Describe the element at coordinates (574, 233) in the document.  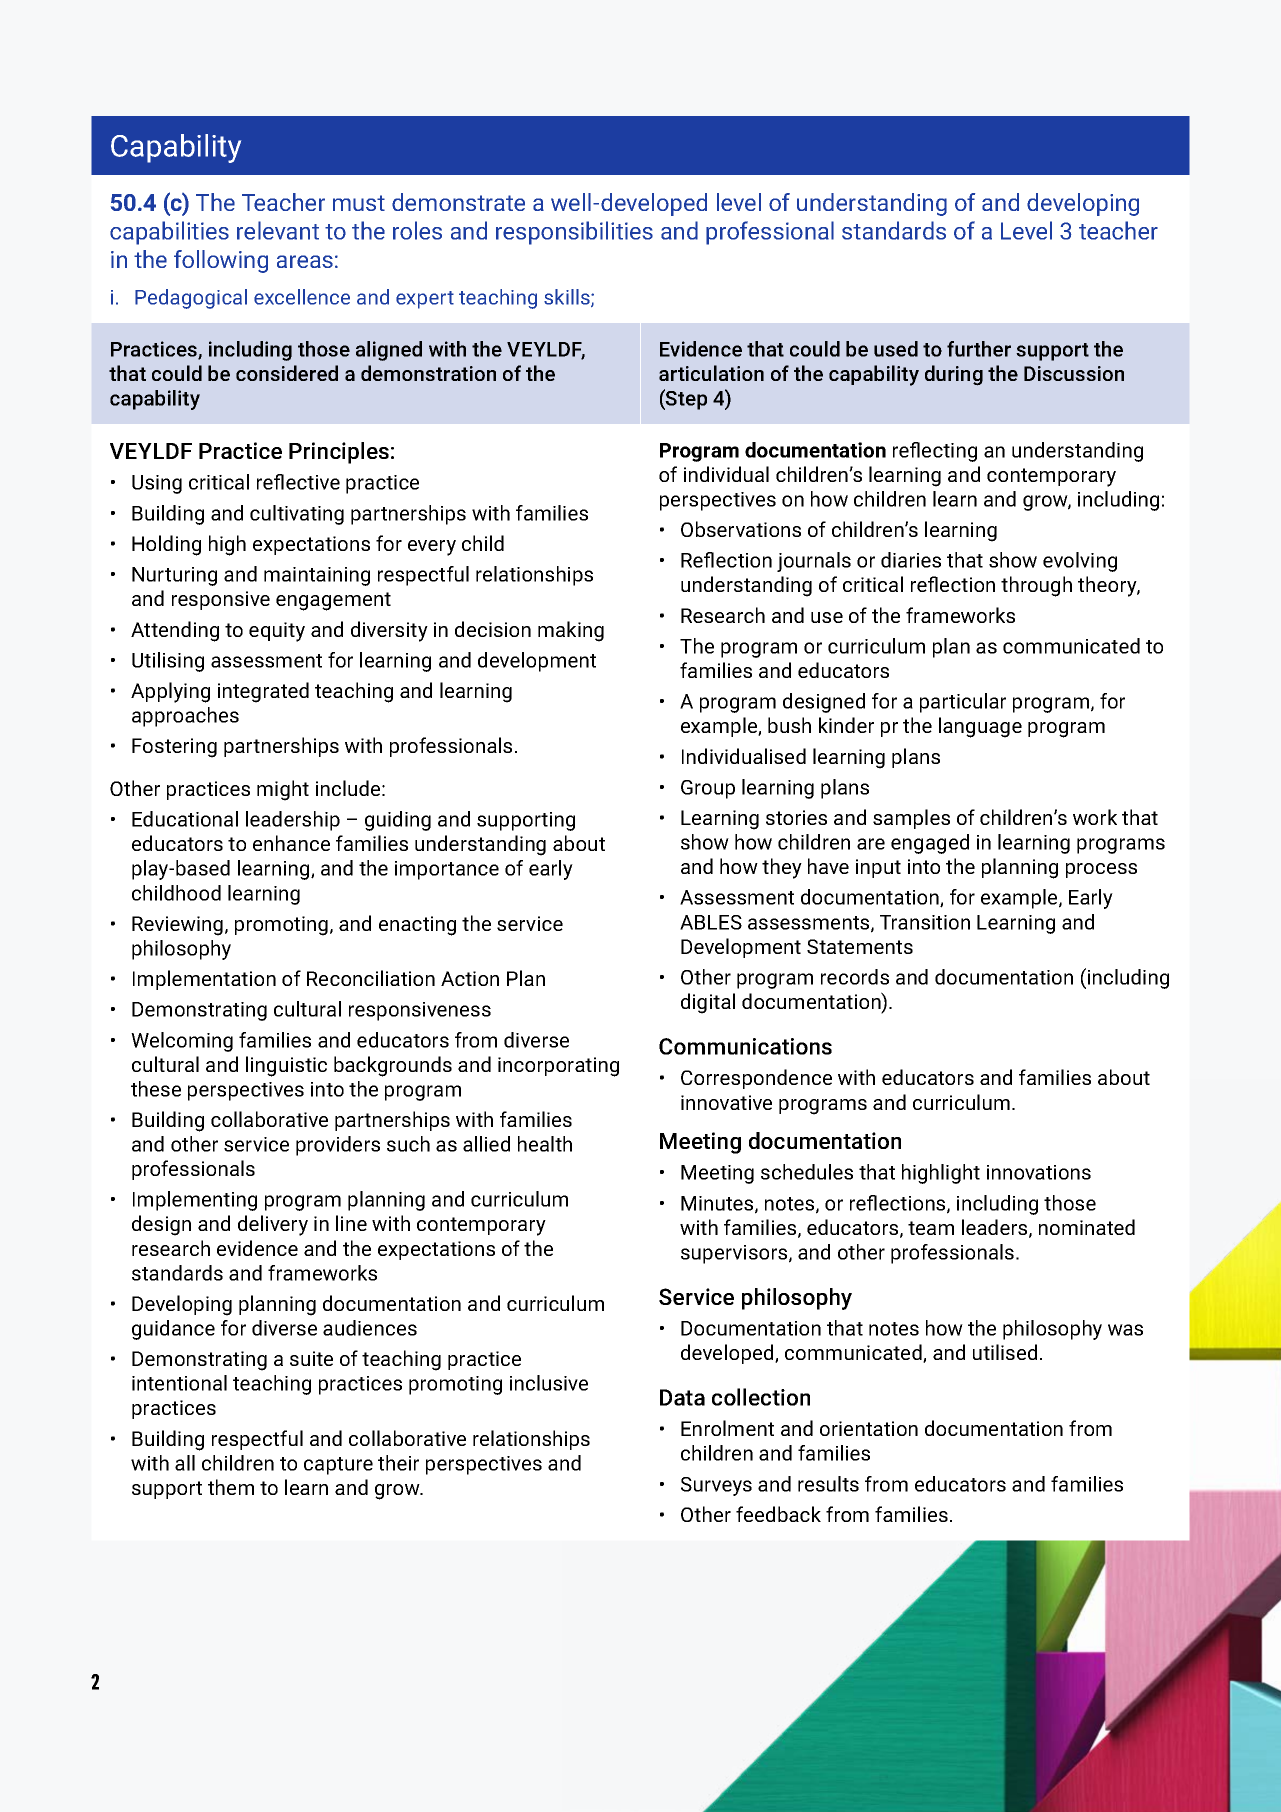
I see `responsibilities` at that location.
